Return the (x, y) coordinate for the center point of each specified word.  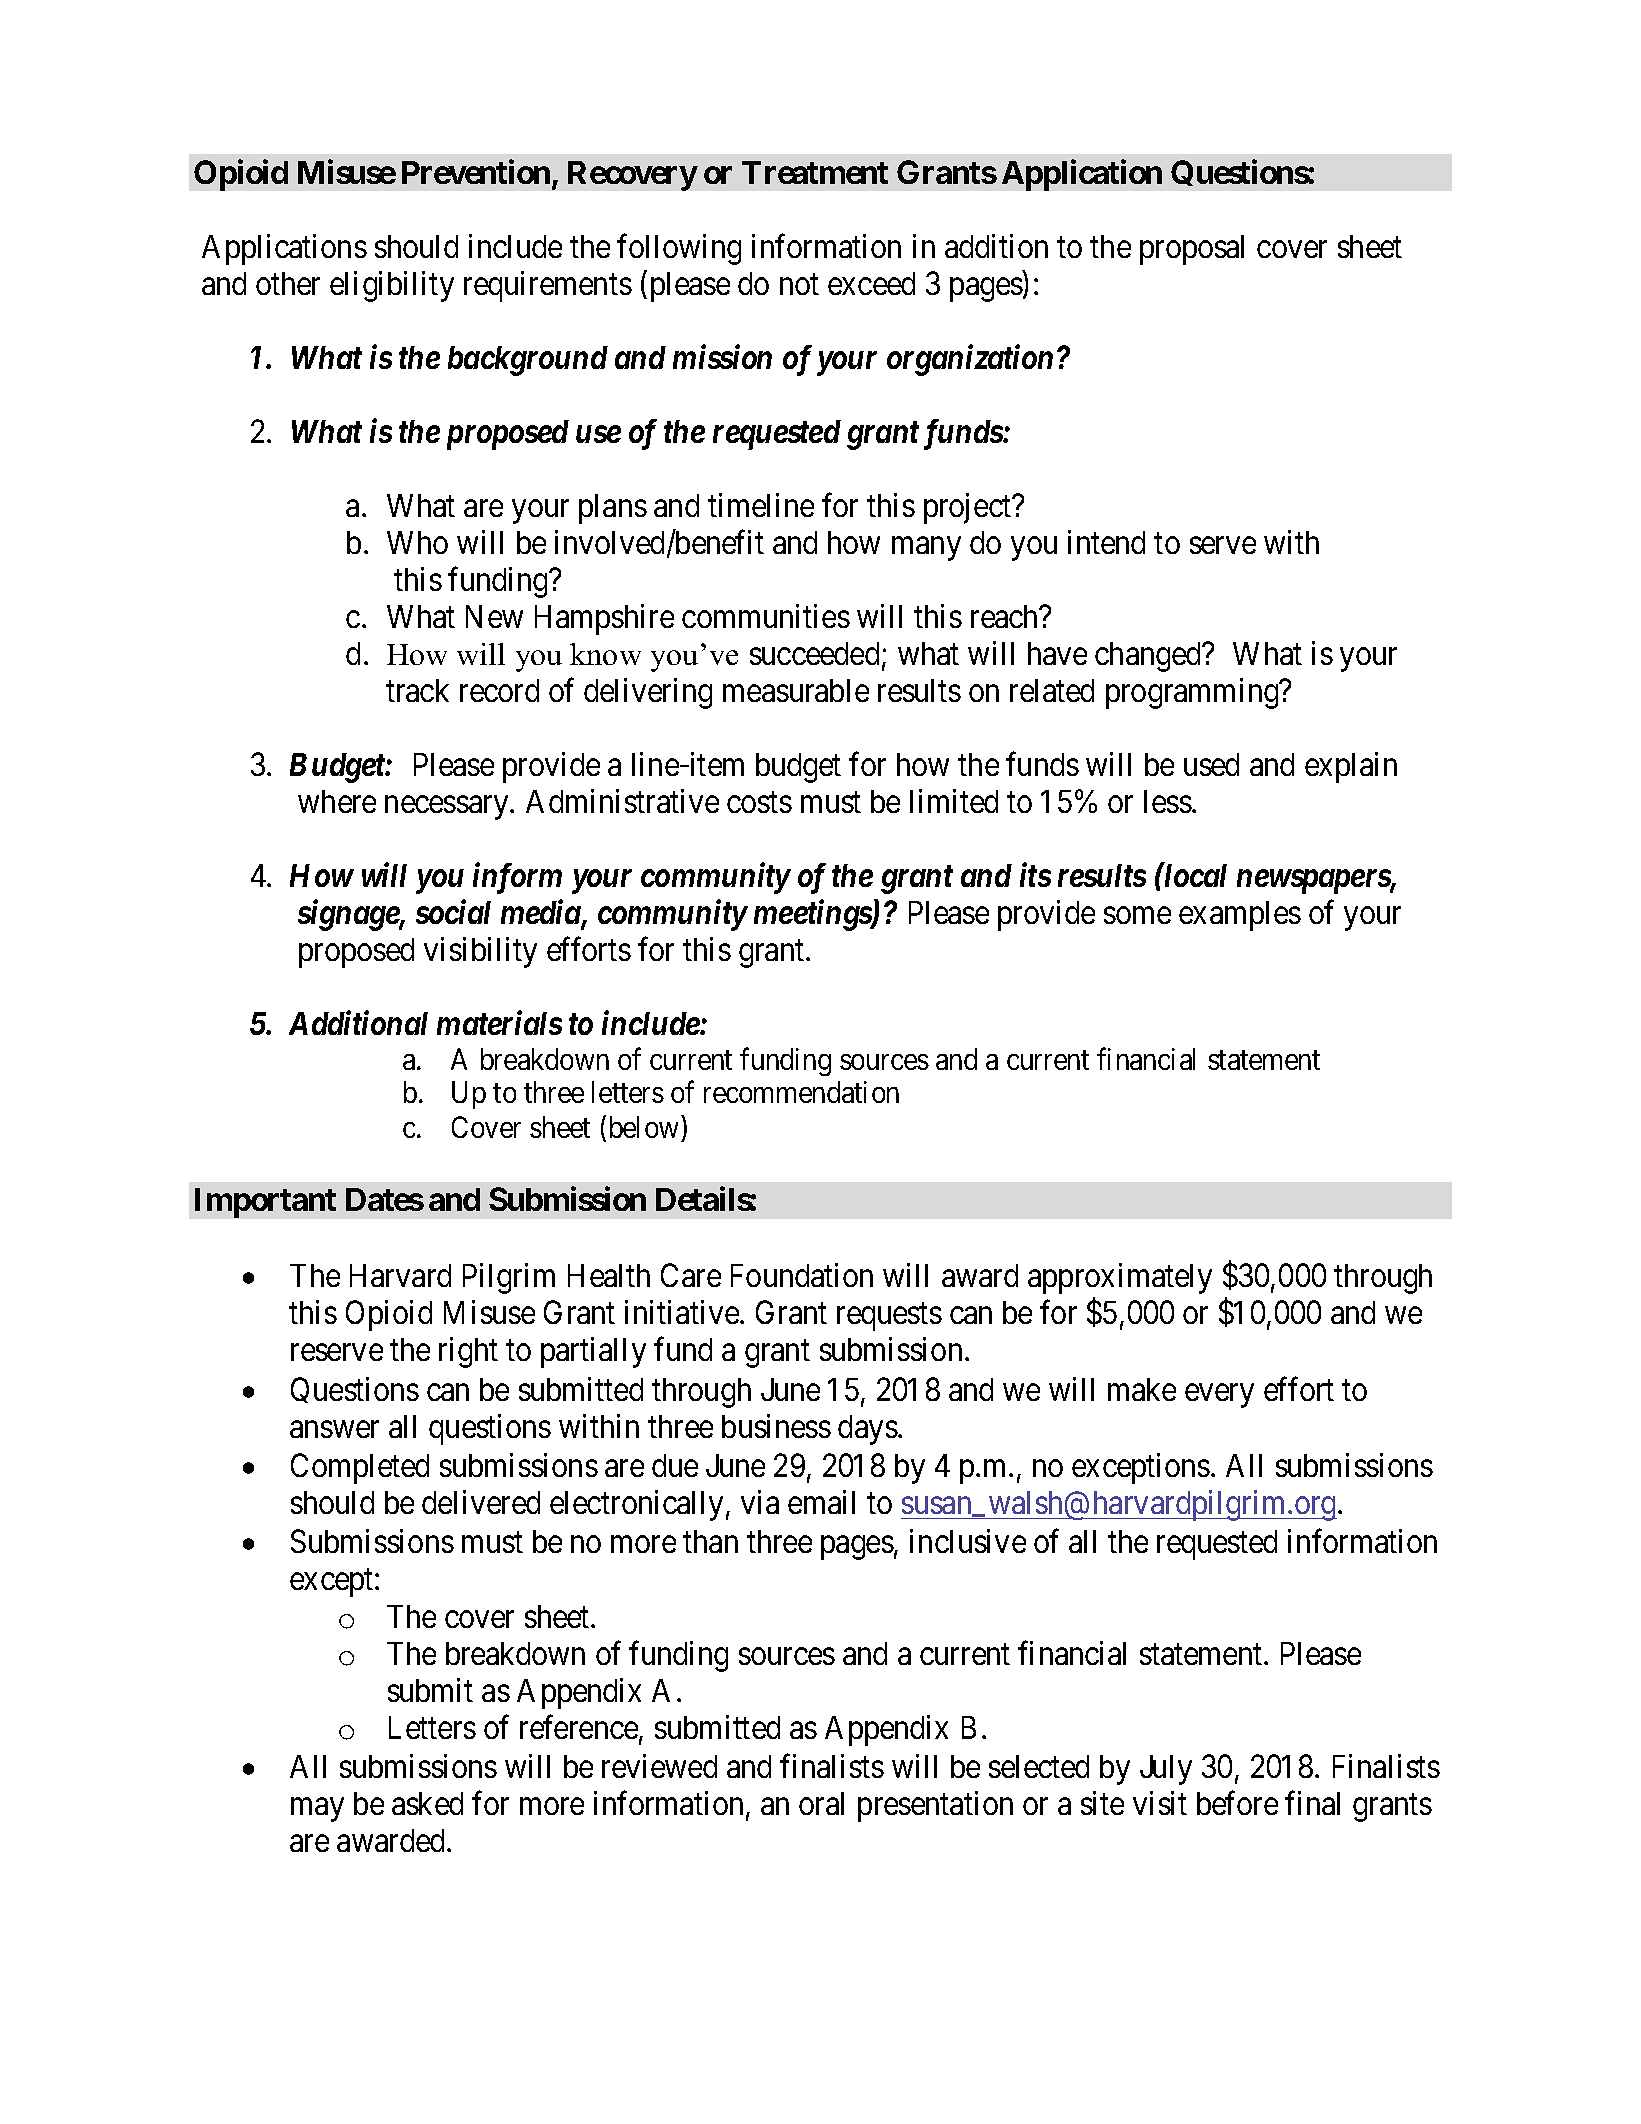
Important (265, 1203)
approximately (1120, 1278)
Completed (360, 1468)
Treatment (815, 172)
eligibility (392, 286)
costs (759, 803)
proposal (1192, 250)
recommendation (801, 1092)
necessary (448, 808)
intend (1106, 542)
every (1219, 1396)
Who (417, 542)
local (1194, 875)
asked (427, 1803)
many (926, 549)
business (776, 1426)
